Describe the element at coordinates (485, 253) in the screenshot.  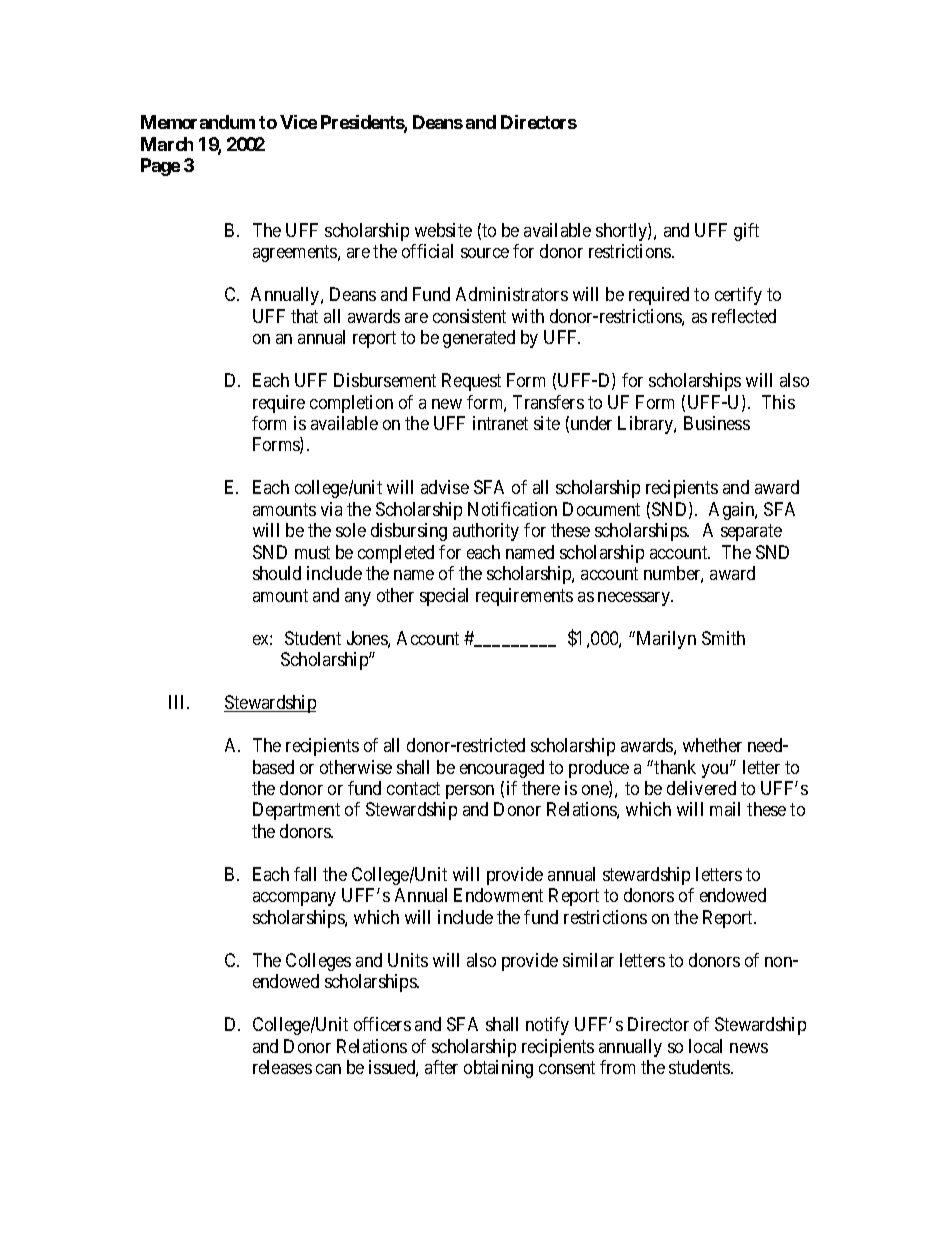
I see `source` at that location.
